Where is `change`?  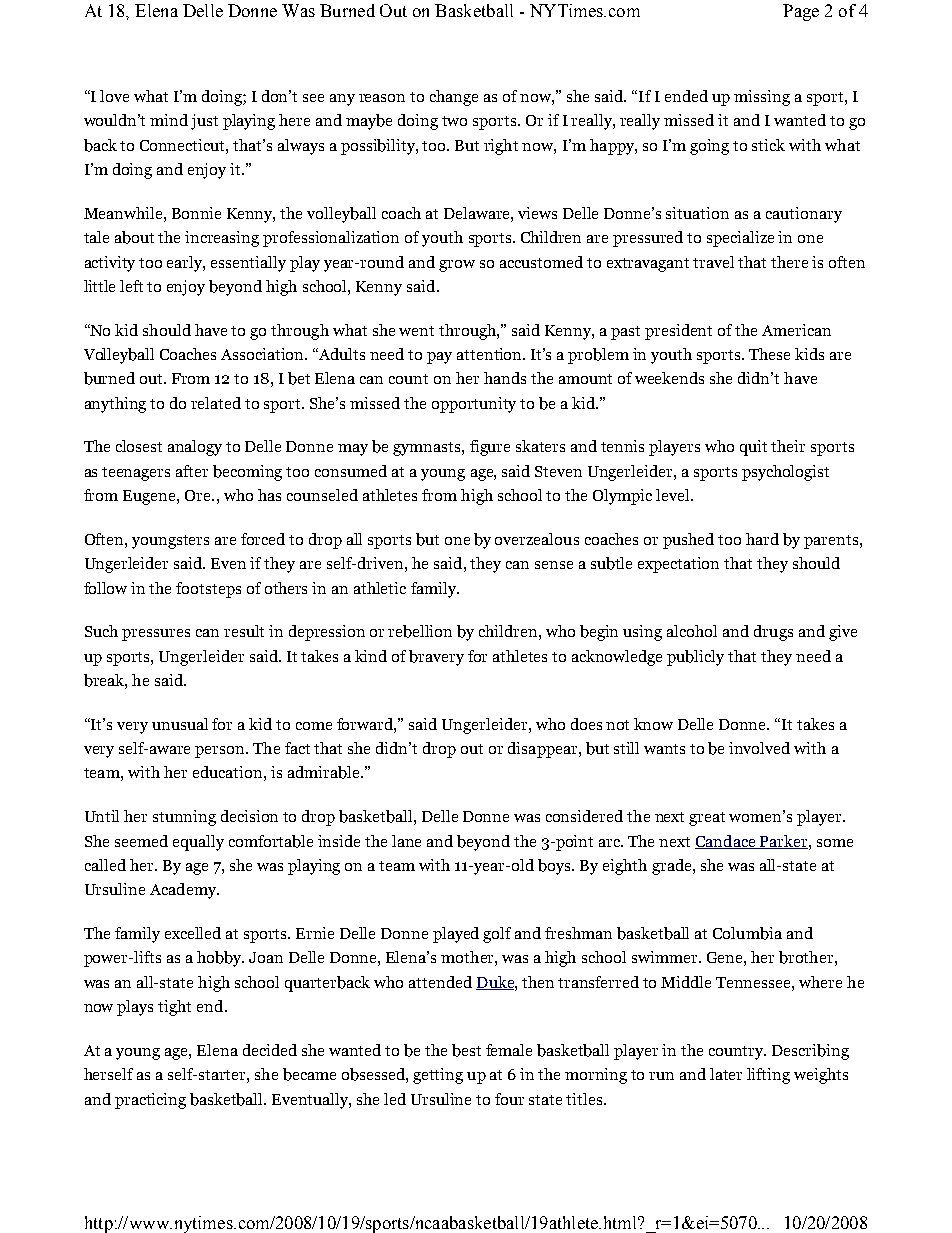 change is located at coordinates (454, 98).
